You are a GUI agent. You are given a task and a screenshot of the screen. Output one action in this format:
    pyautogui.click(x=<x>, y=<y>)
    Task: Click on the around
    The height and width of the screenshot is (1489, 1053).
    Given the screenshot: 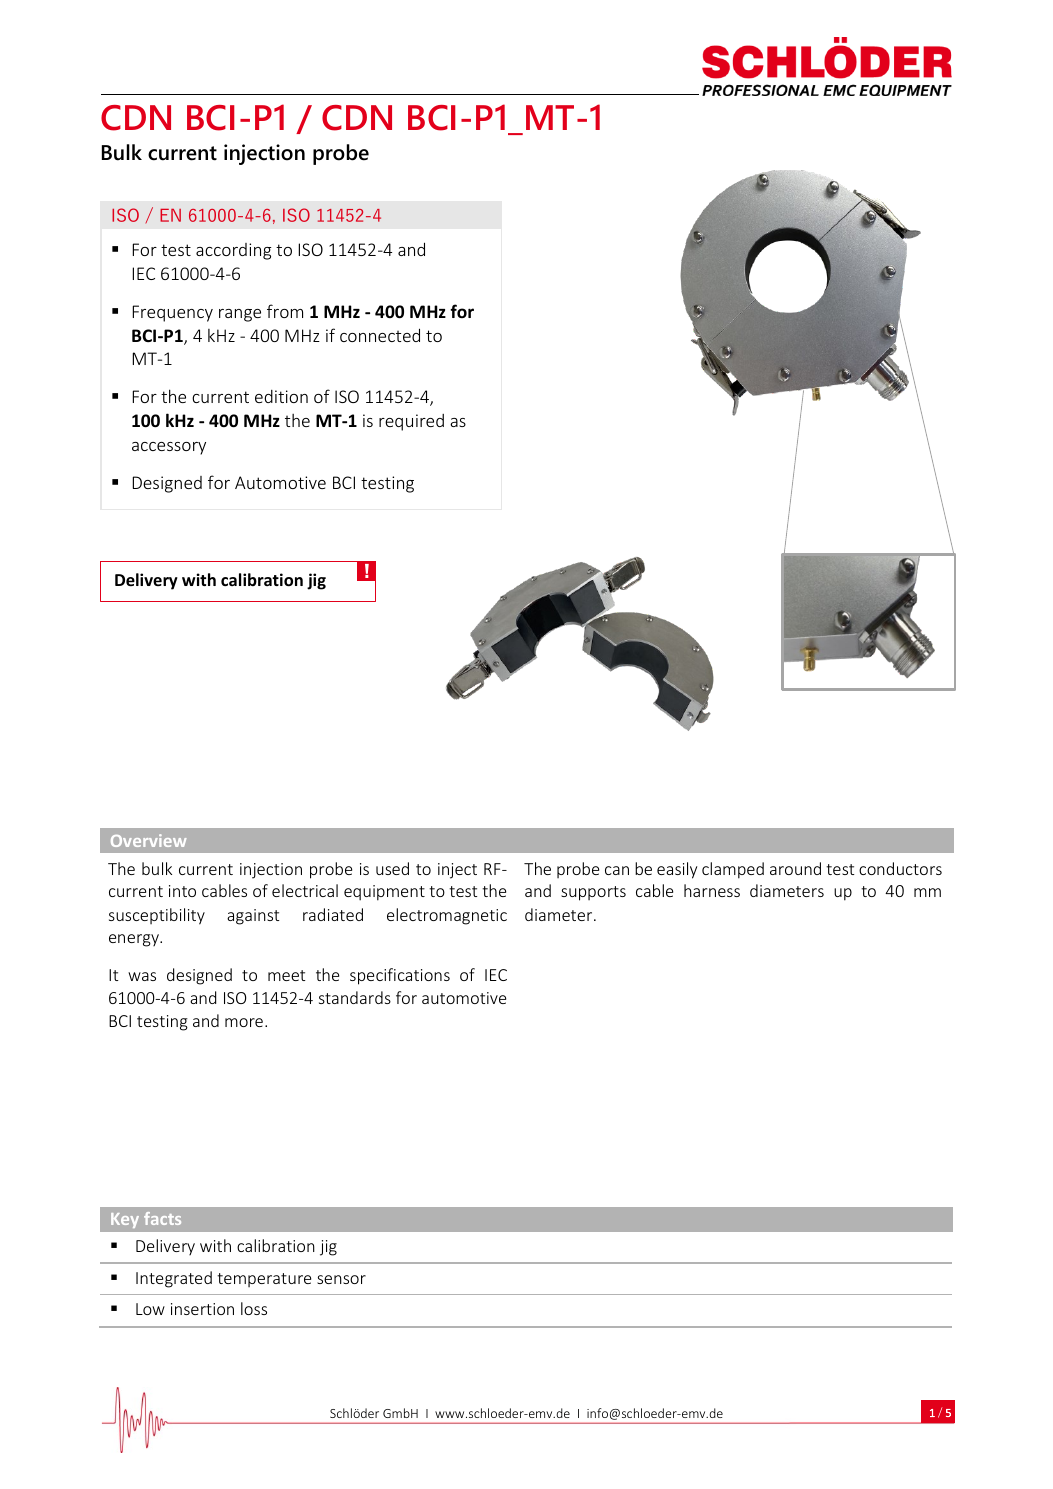 What is the action you would take?
    pyautogui.click(x=795, y=868)
